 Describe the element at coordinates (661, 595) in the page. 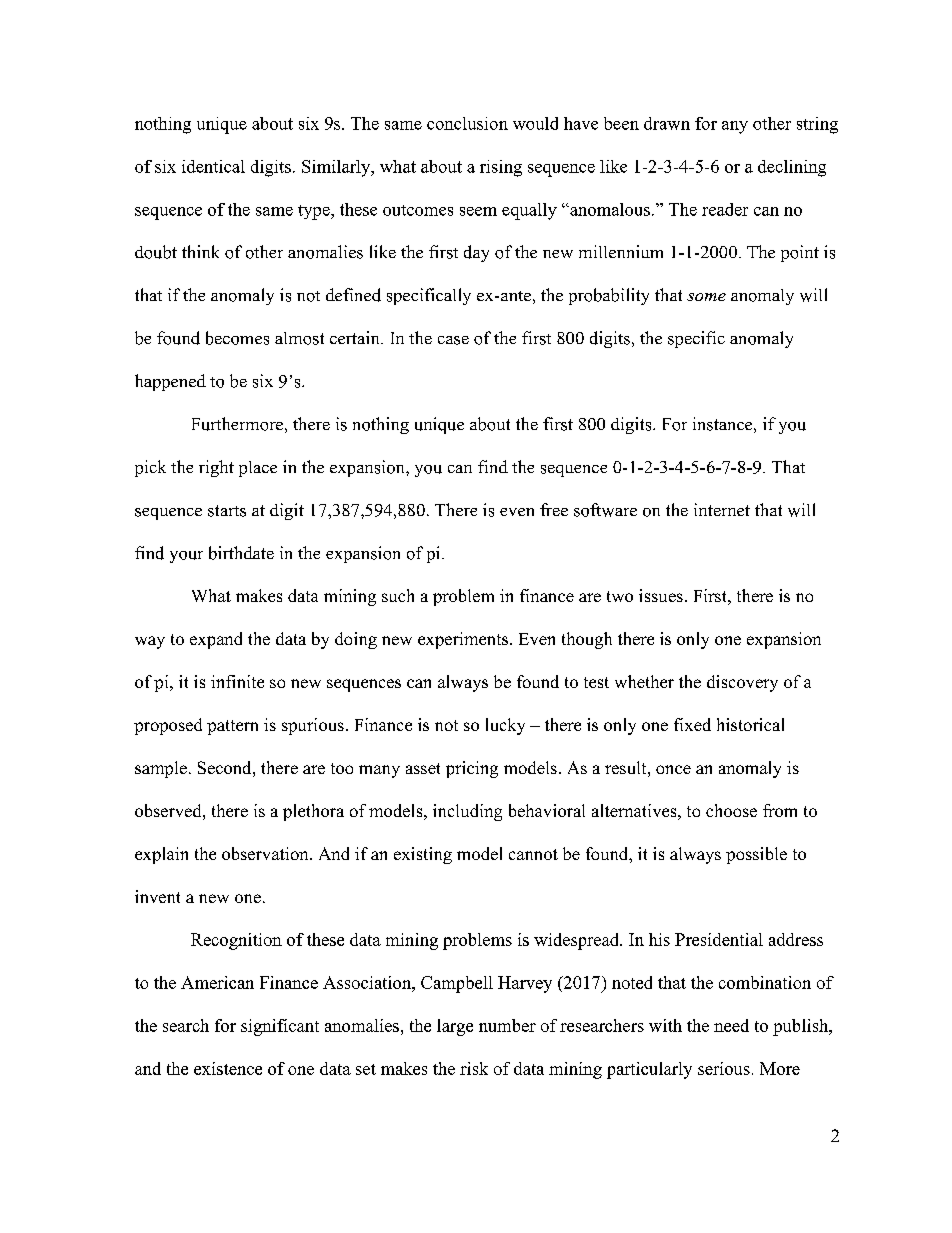

I see `issues` at that location.
